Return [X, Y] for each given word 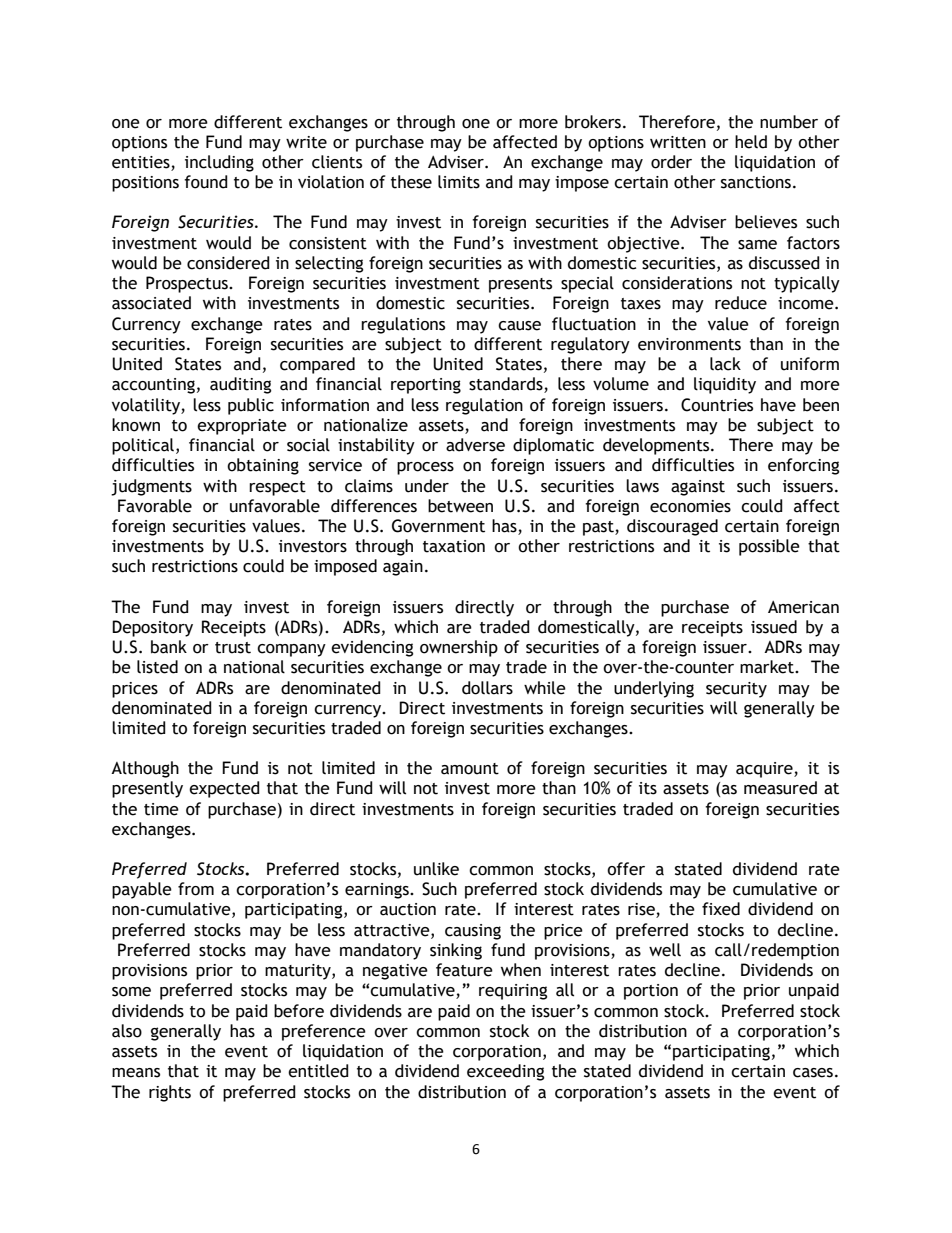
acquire [765, 770]
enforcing [803, 466]
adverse [475, 445]
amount [470, 769]
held [751, 142]
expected [224, 789]
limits [459, 182]
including [219, 163]
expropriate [242, 427]
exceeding [505, 1072]
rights [170, 1093]
